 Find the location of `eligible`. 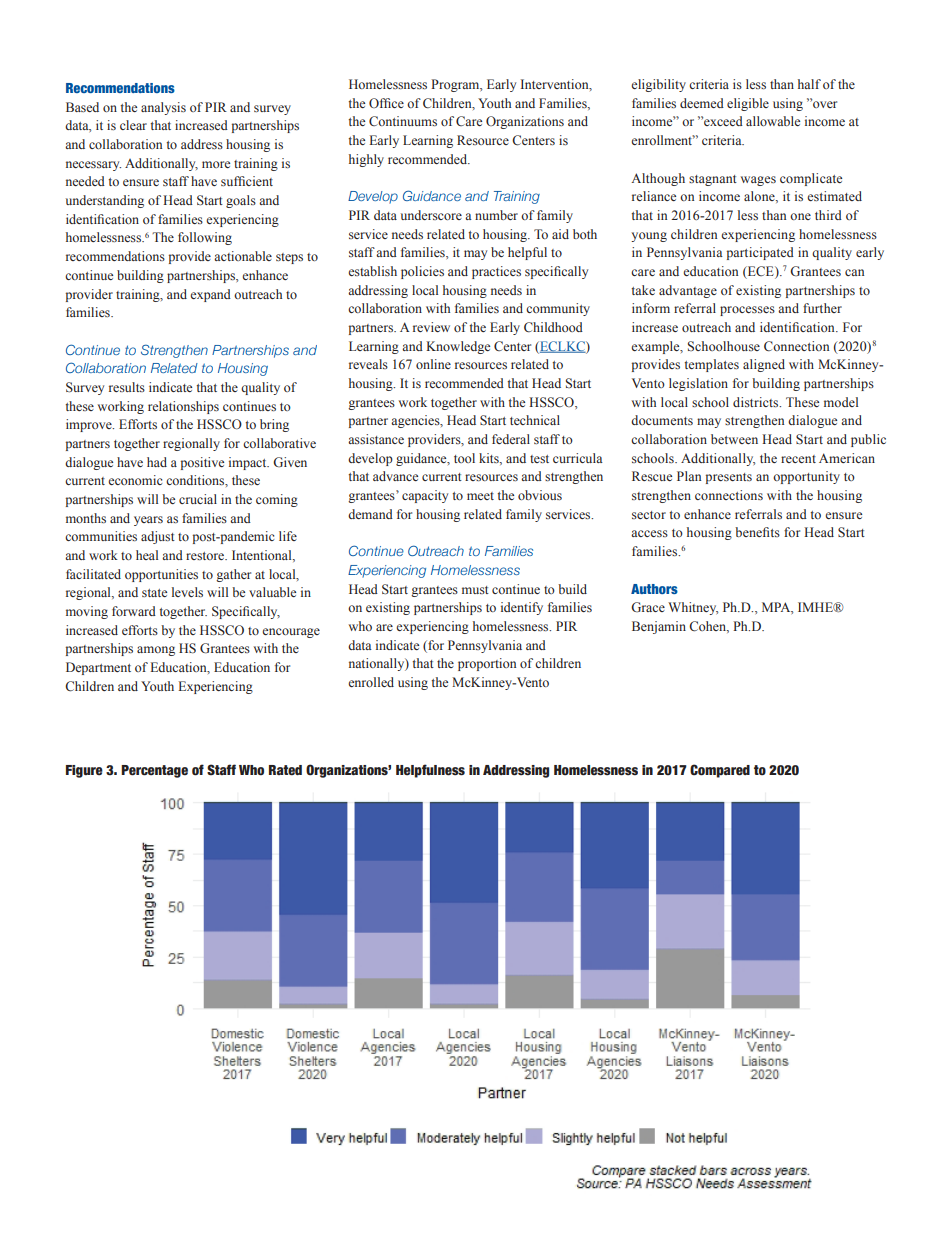

eligible is located at coordinates (748, 104).
